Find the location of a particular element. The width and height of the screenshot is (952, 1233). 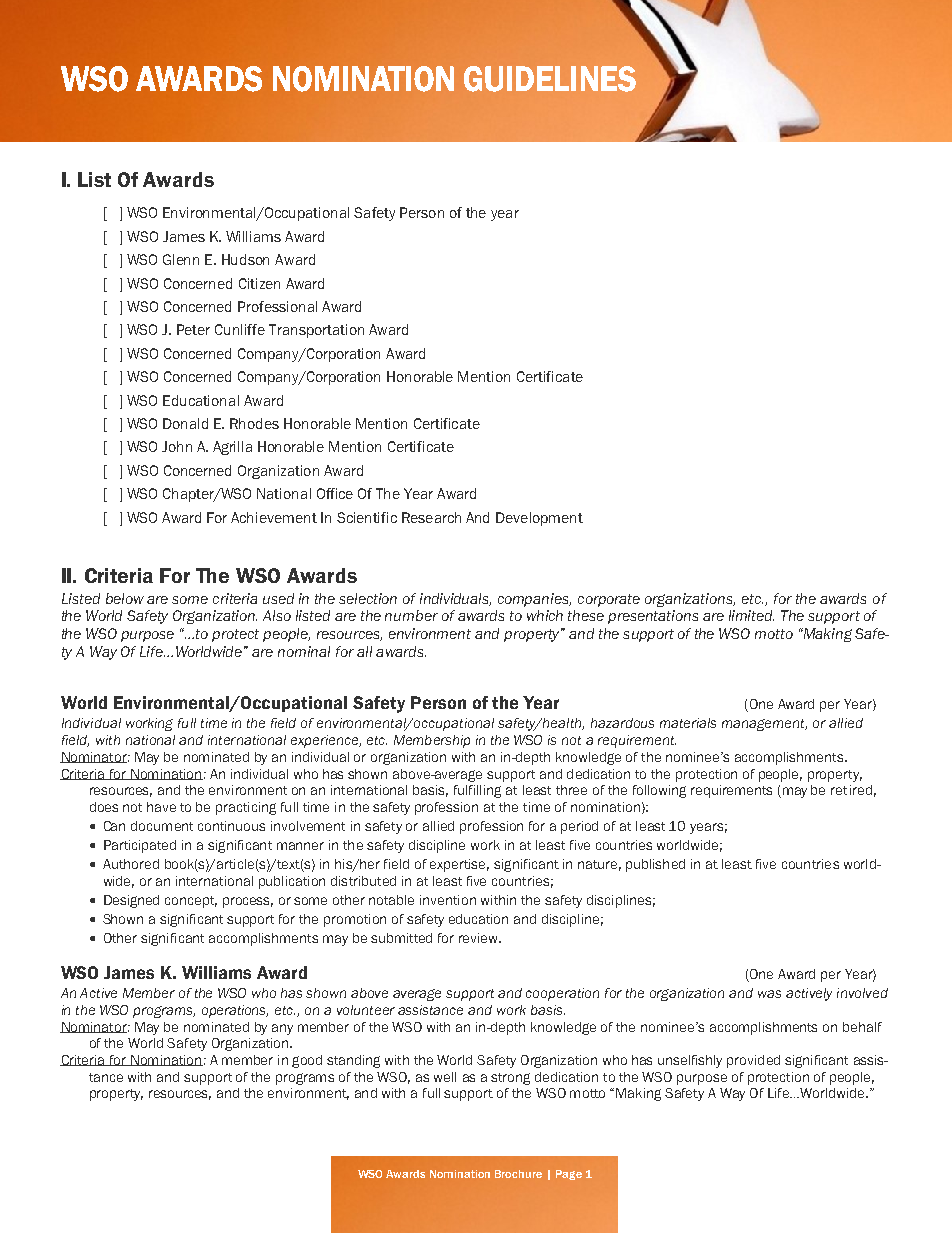

companies is located at coordinates (534, 600).
